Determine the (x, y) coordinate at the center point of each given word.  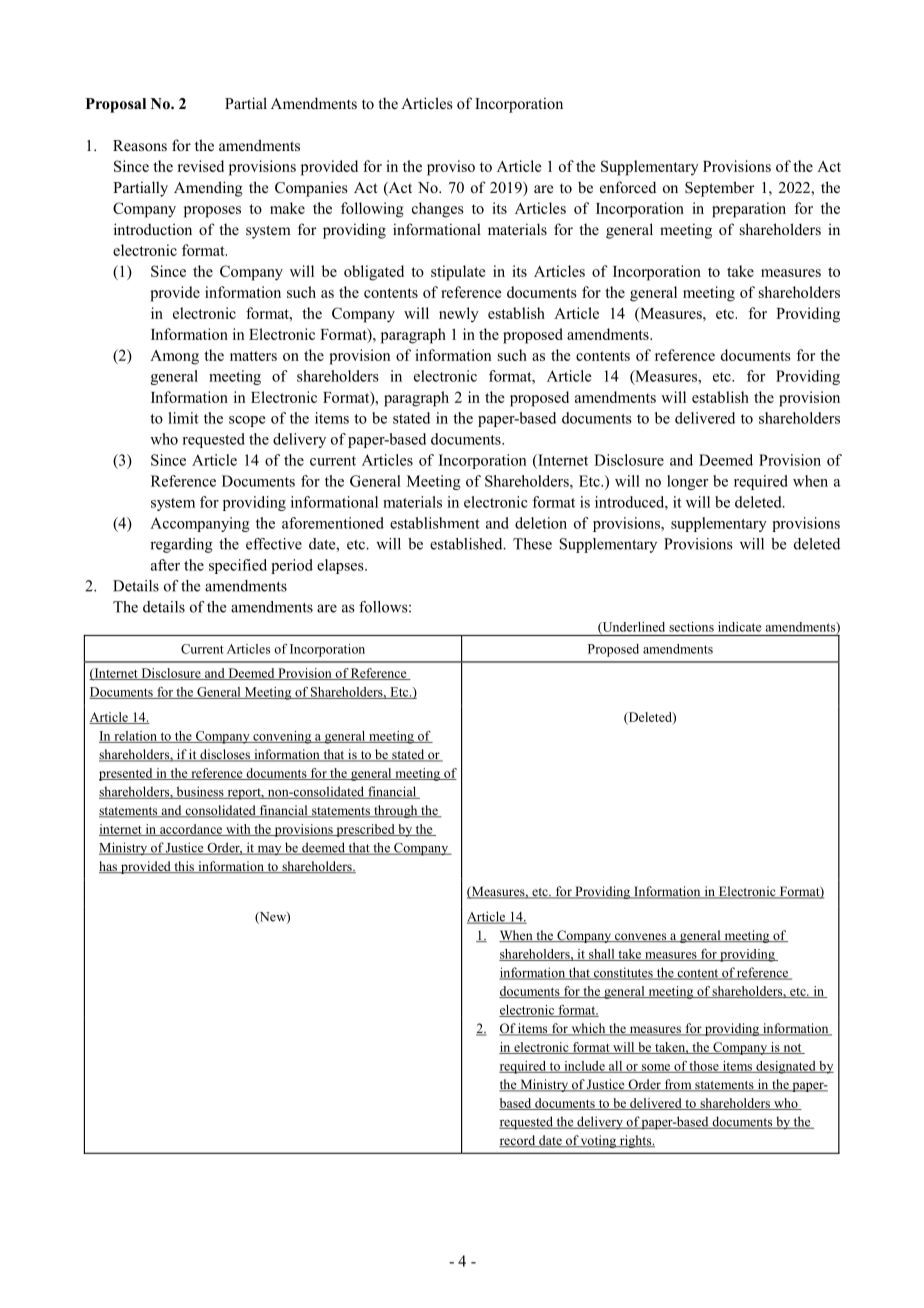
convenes (641, 937)
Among (174, 357)
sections (691, 627)
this (184, 867)
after (165, 565)
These (532, 544)
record (518, 1141)
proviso (451, 168)
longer (687, 482)
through (396, 811)
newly (459, 314)
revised (201, 166)
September (720, 189)
